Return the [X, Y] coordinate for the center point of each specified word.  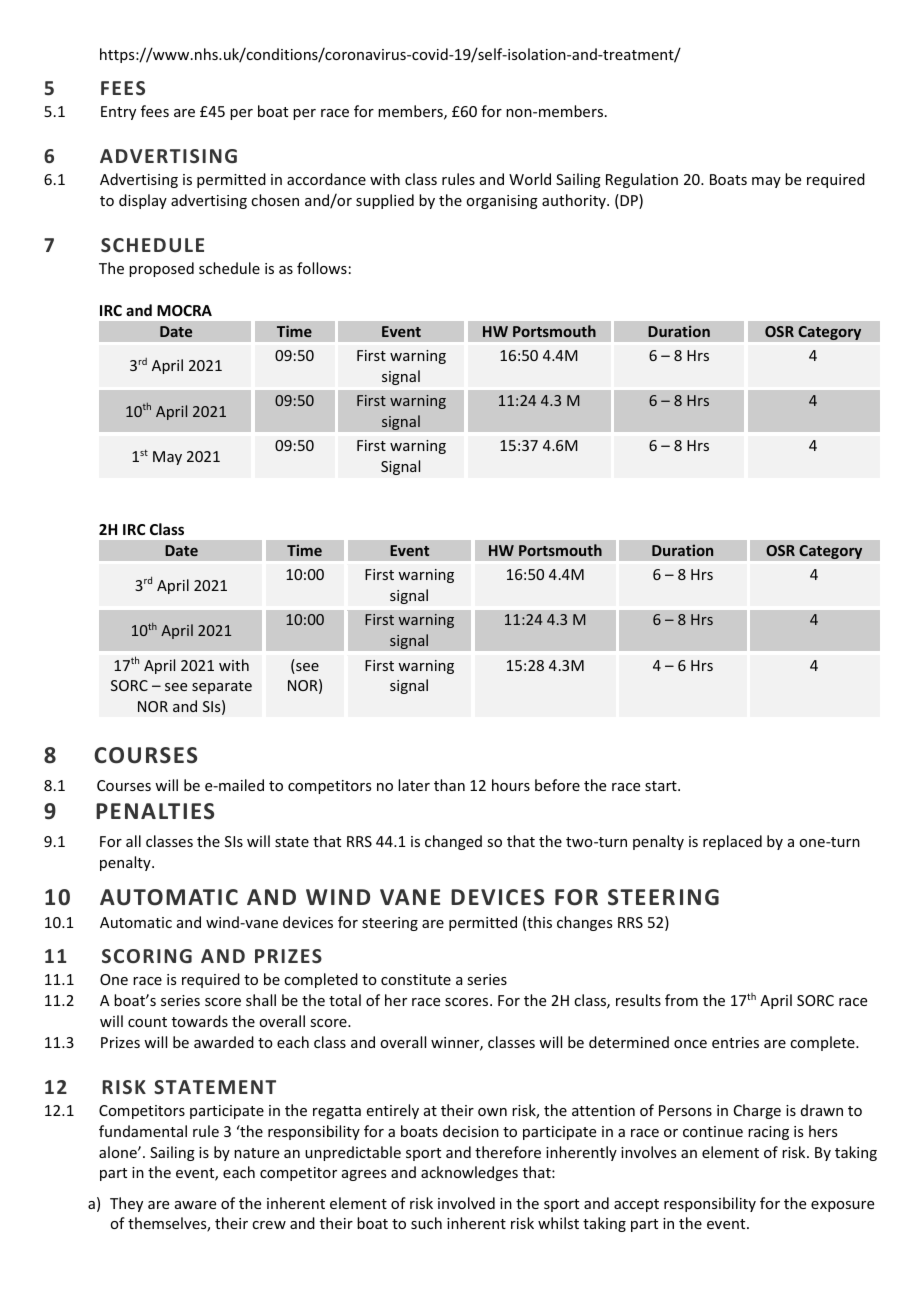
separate [222, 687]
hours [511, 785]
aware [195, 1205]
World [530, 179]
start [662, 786]
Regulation [642, 180]
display [143, 201]
